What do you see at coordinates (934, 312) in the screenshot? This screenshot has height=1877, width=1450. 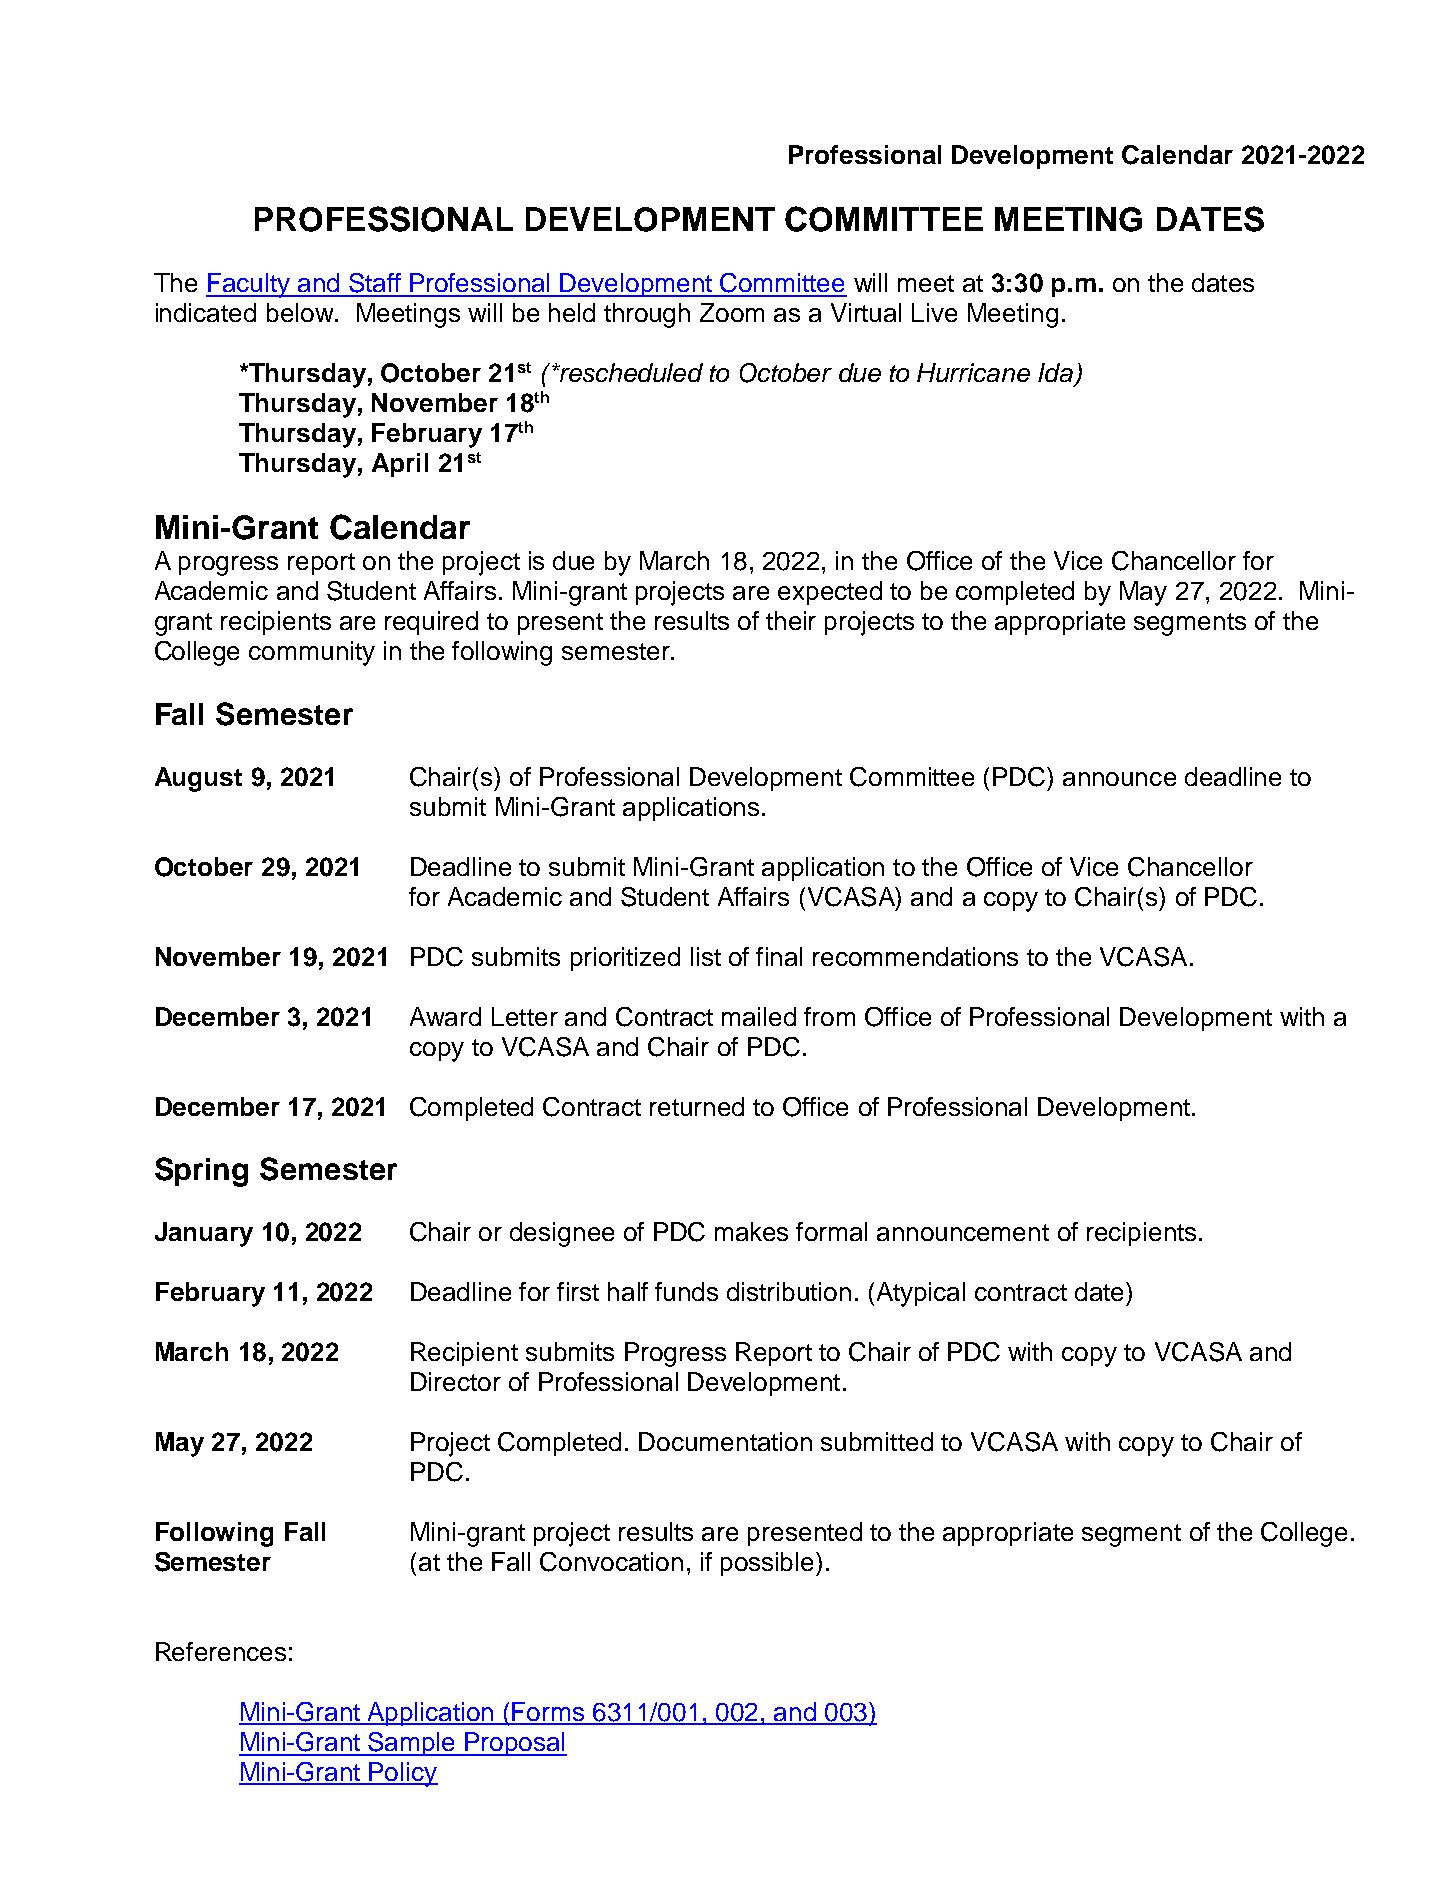 I see `Live` at bounding box center [934, 312].
